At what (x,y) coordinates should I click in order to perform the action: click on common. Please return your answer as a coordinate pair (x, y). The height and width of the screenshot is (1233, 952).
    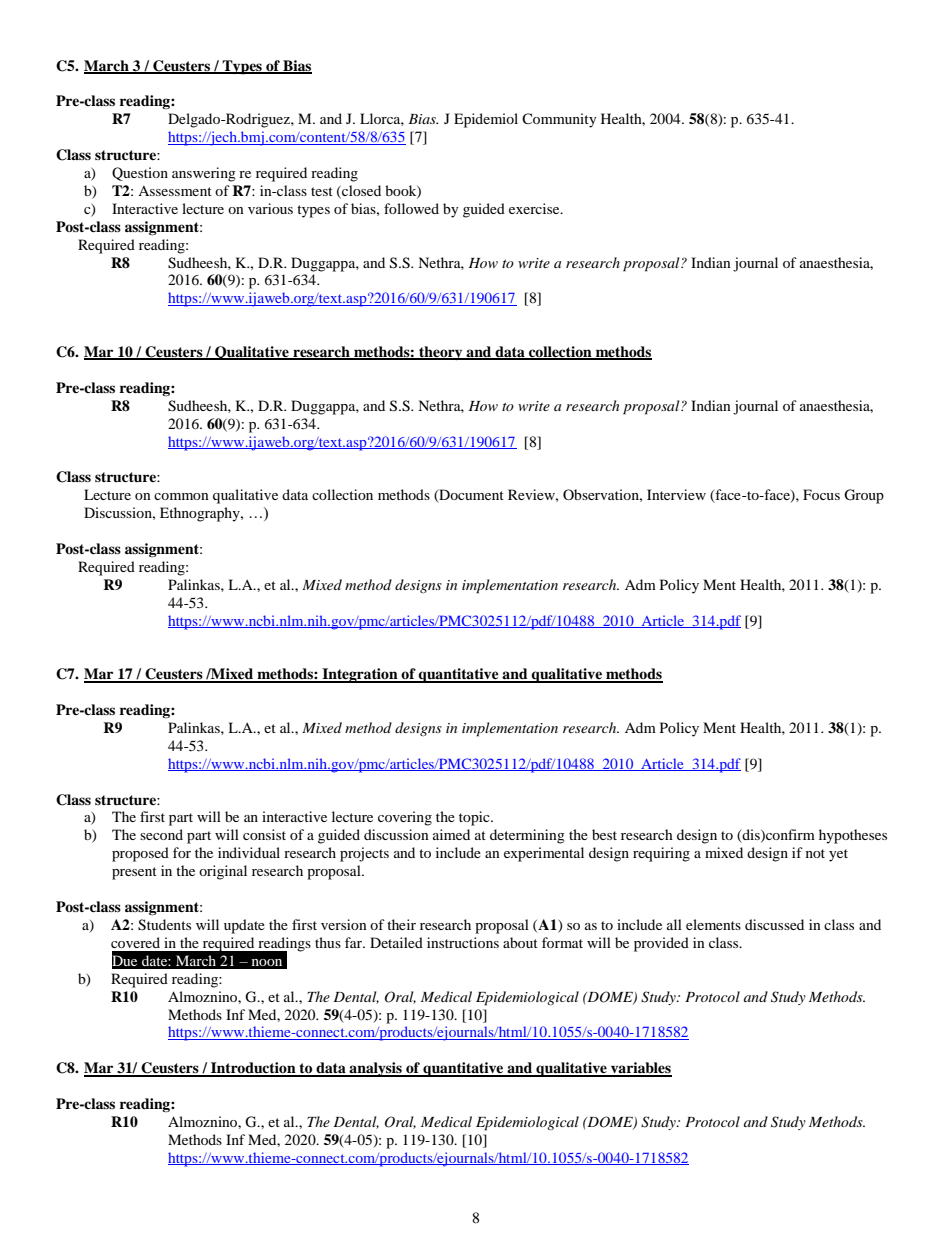
    Looking at the image, I should click on (181, 496).
